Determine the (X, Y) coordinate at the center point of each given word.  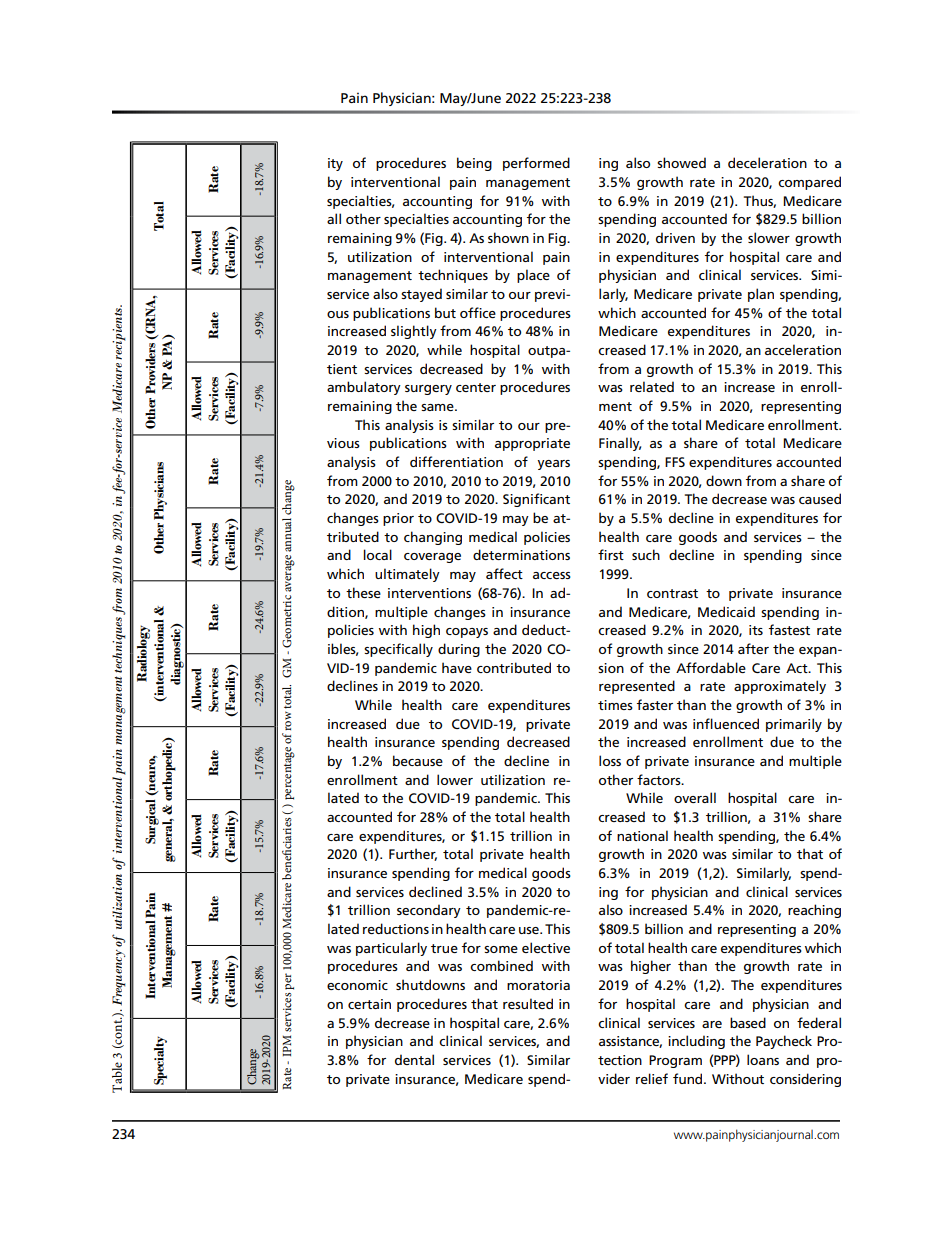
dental (414, 1059)
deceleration (767, 162)
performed (536, 164)
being (474, 164)
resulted (528, 1003)
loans (763, 1059)
